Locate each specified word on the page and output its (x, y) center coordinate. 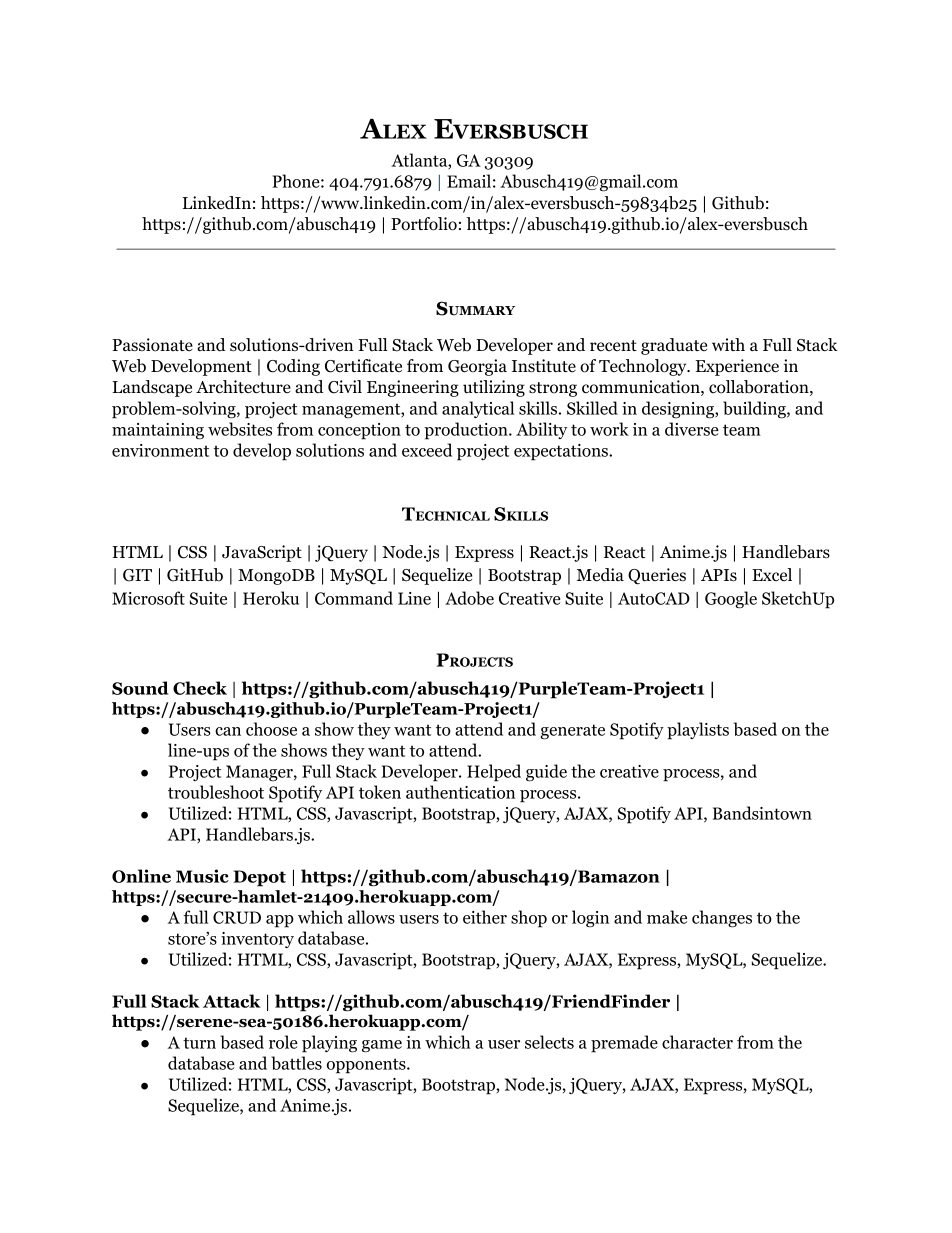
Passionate (152, 345)
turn (199, 1043)
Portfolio (424, 224)
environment (160, 450)
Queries (657, 576)
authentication (460, 792)
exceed (427, 450)
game (382, 1046)
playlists (698, 731)
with (728, 344)
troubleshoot (216, 792)
